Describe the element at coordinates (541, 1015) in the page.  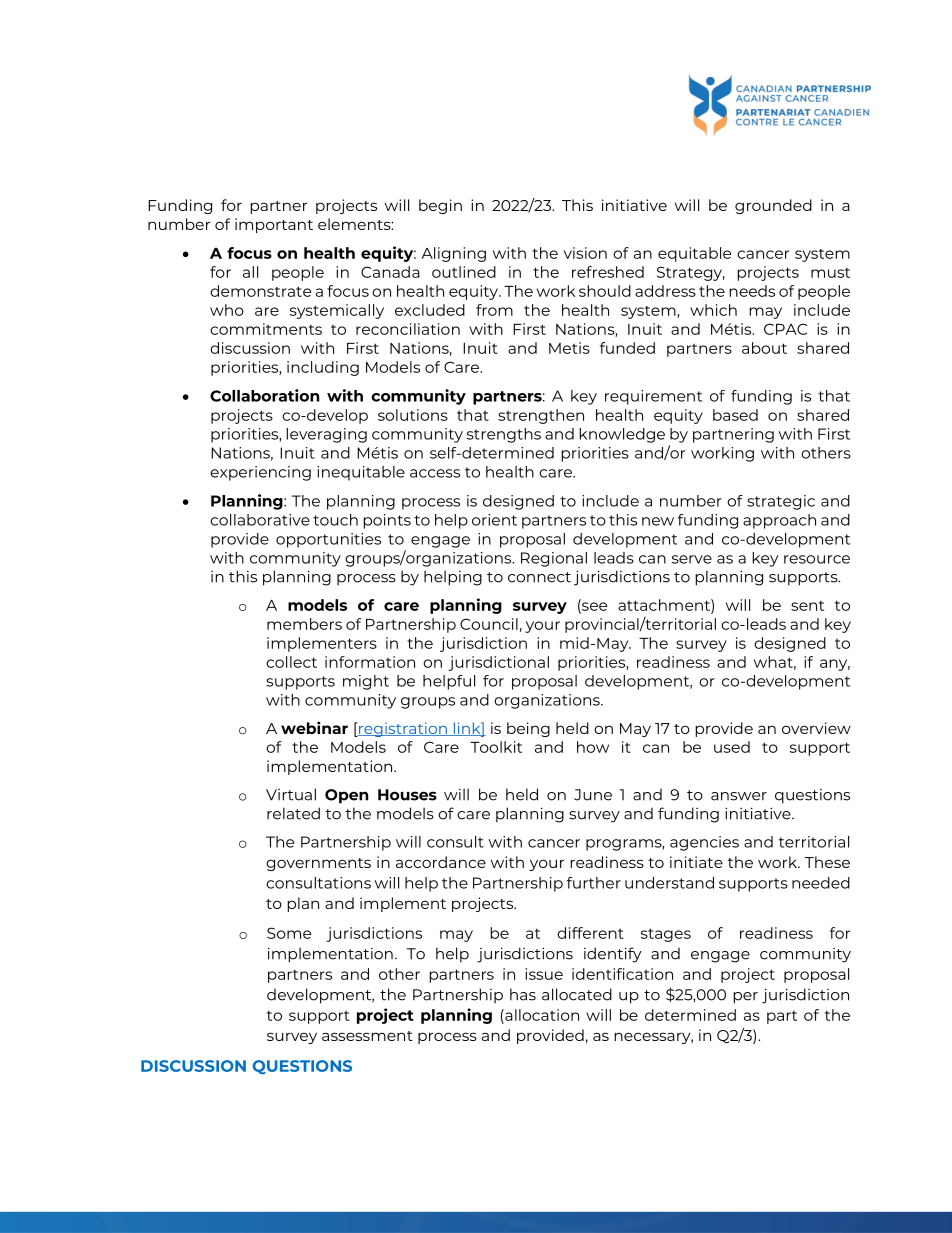
I see `allocation` at that location.
